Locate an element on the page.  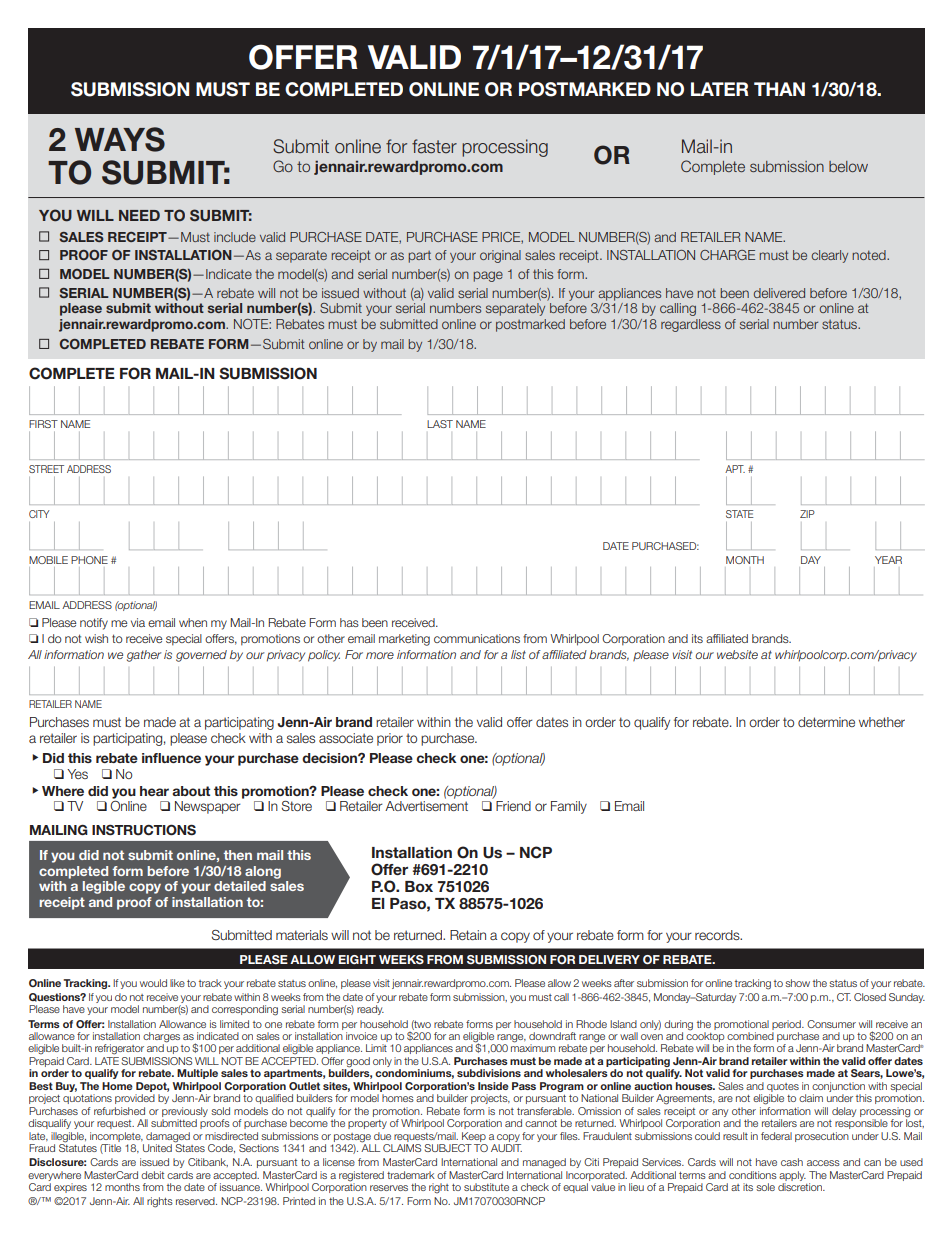
page is located at coordinates (488, 276).
